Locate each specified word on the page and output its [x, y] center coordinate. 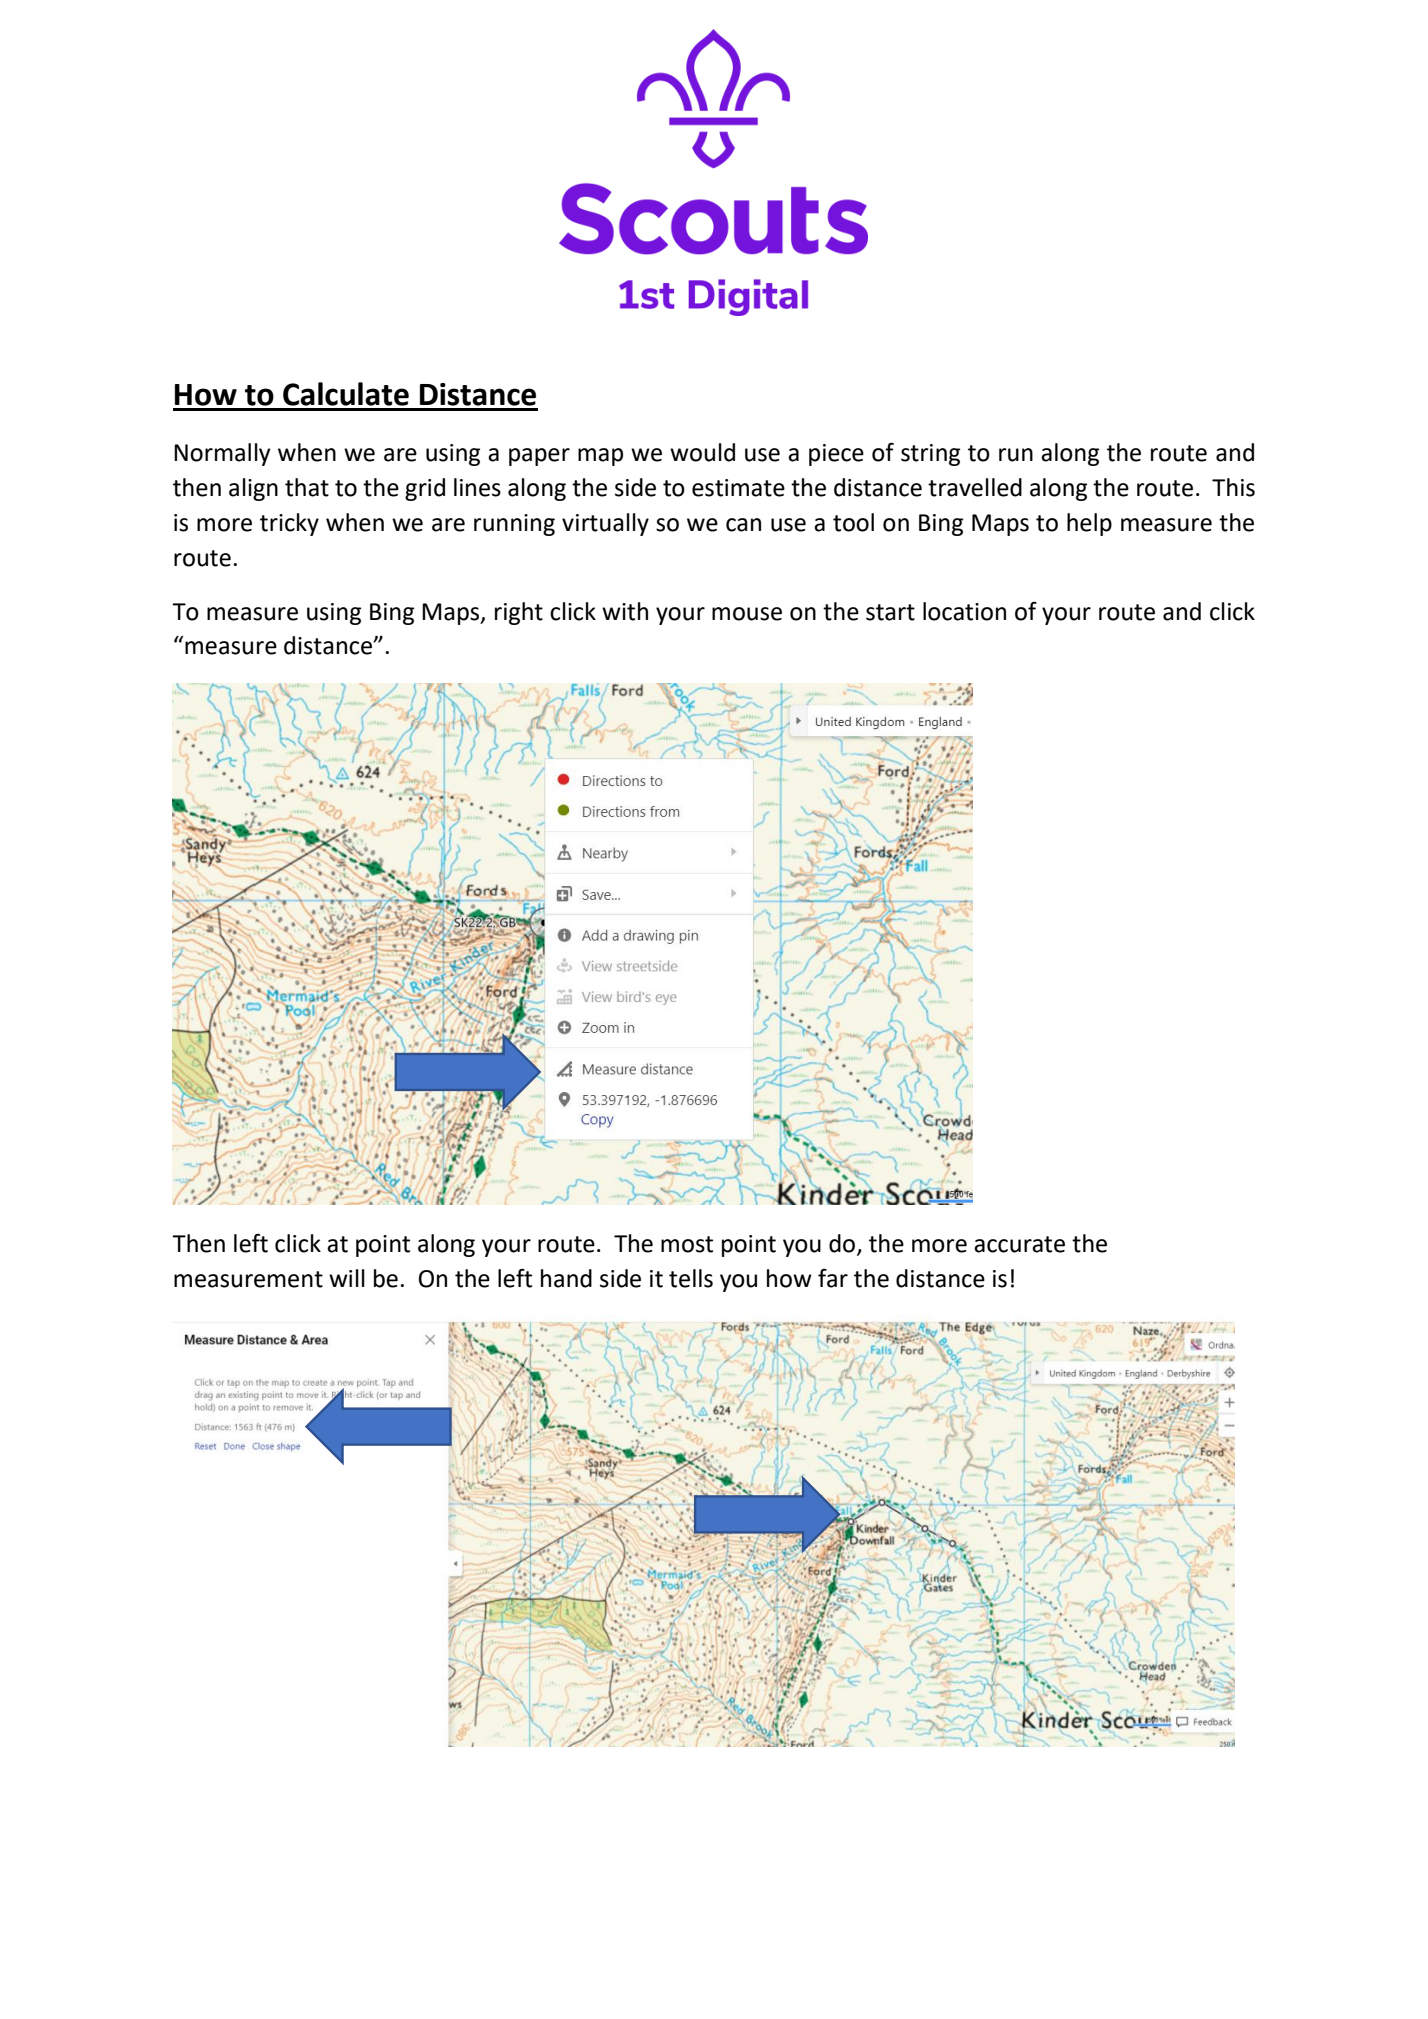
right [519, 613]
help [1089, 524]
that [307, 487]
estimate [738, 488]
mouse [747, 614]
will [347, 1278]
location [964, 611]
